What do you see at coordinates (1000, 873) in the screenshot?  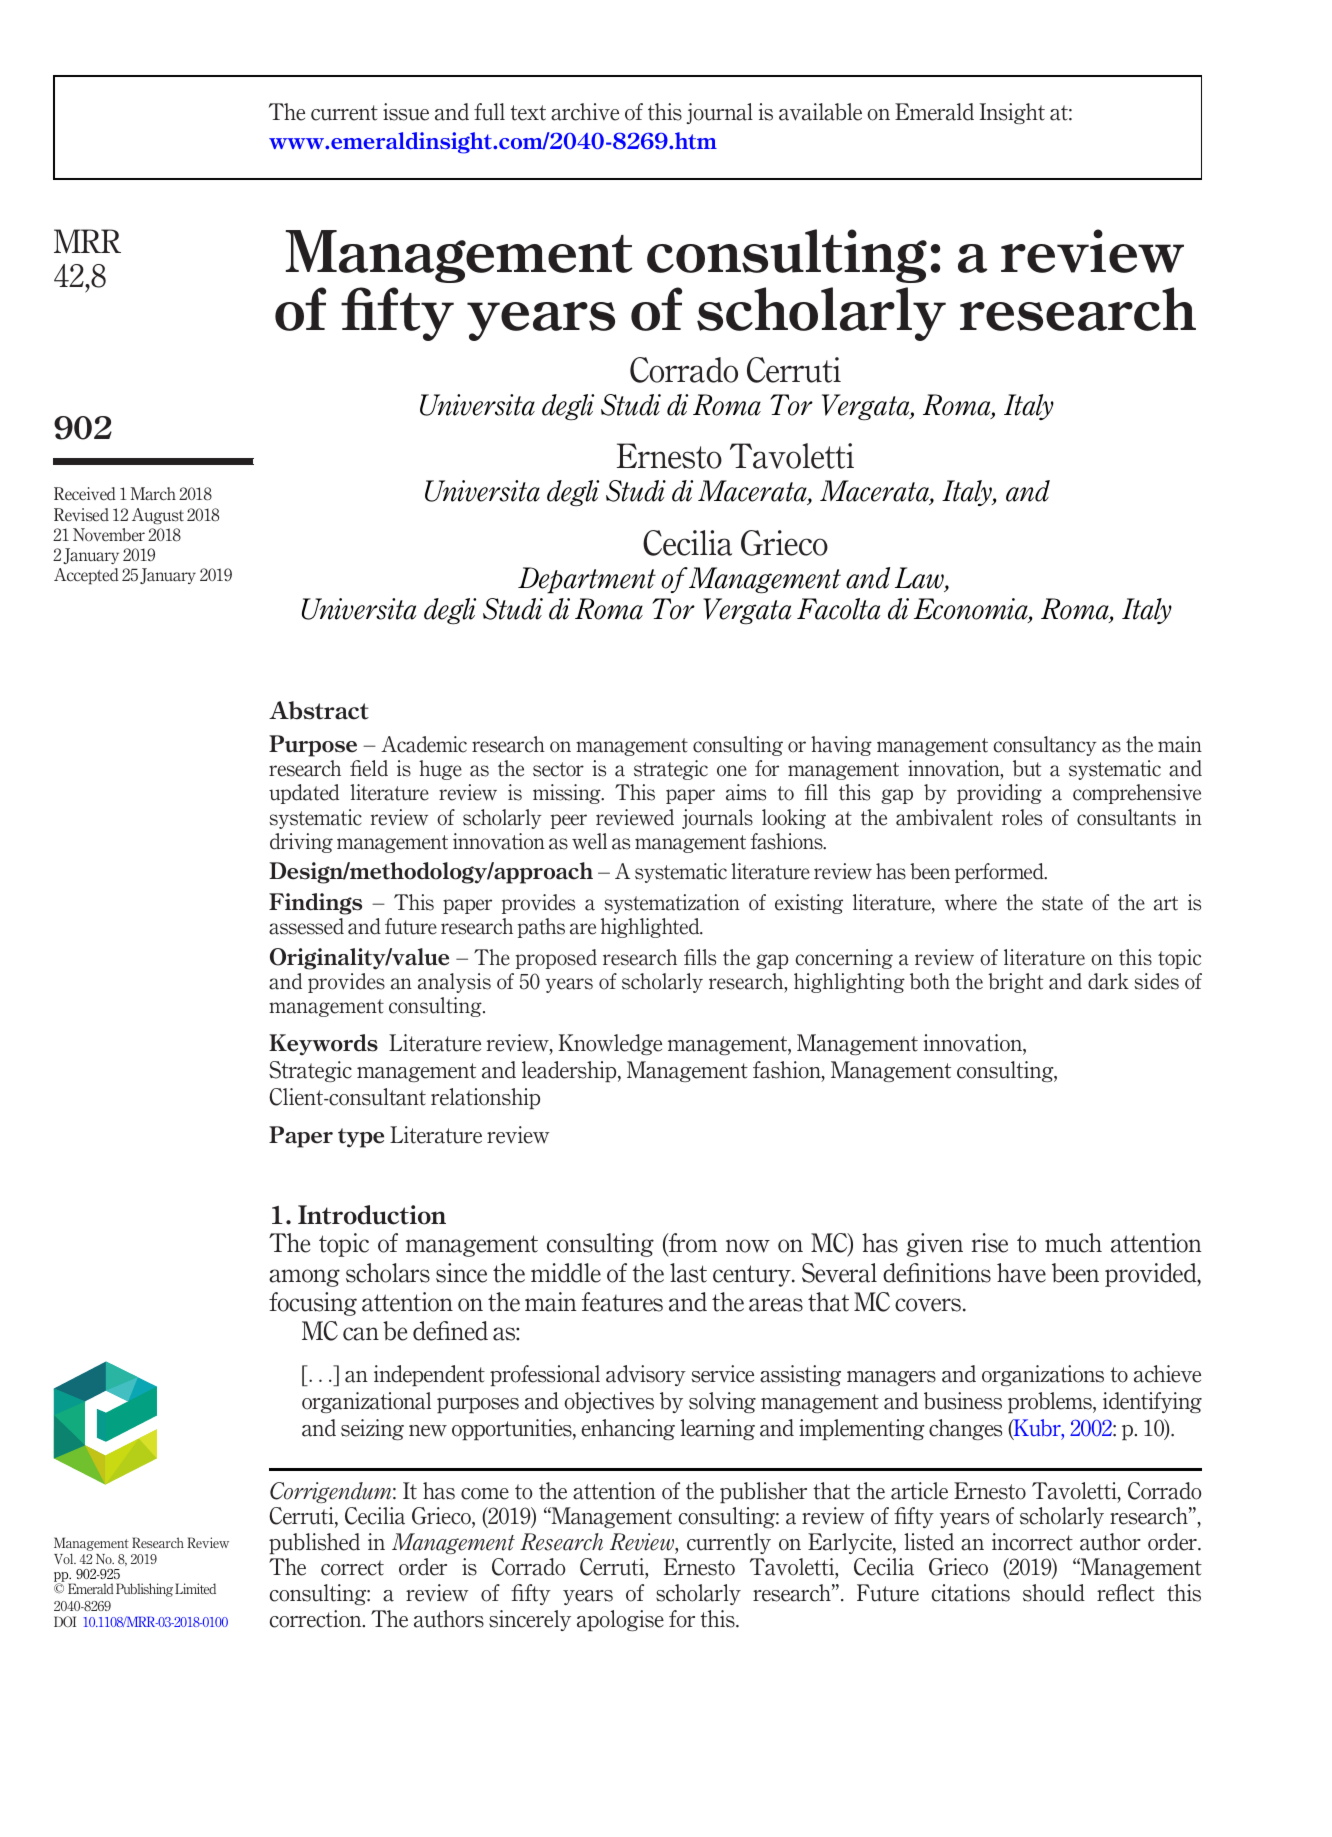 I see `performed` at bounding box center [1000, 873].
